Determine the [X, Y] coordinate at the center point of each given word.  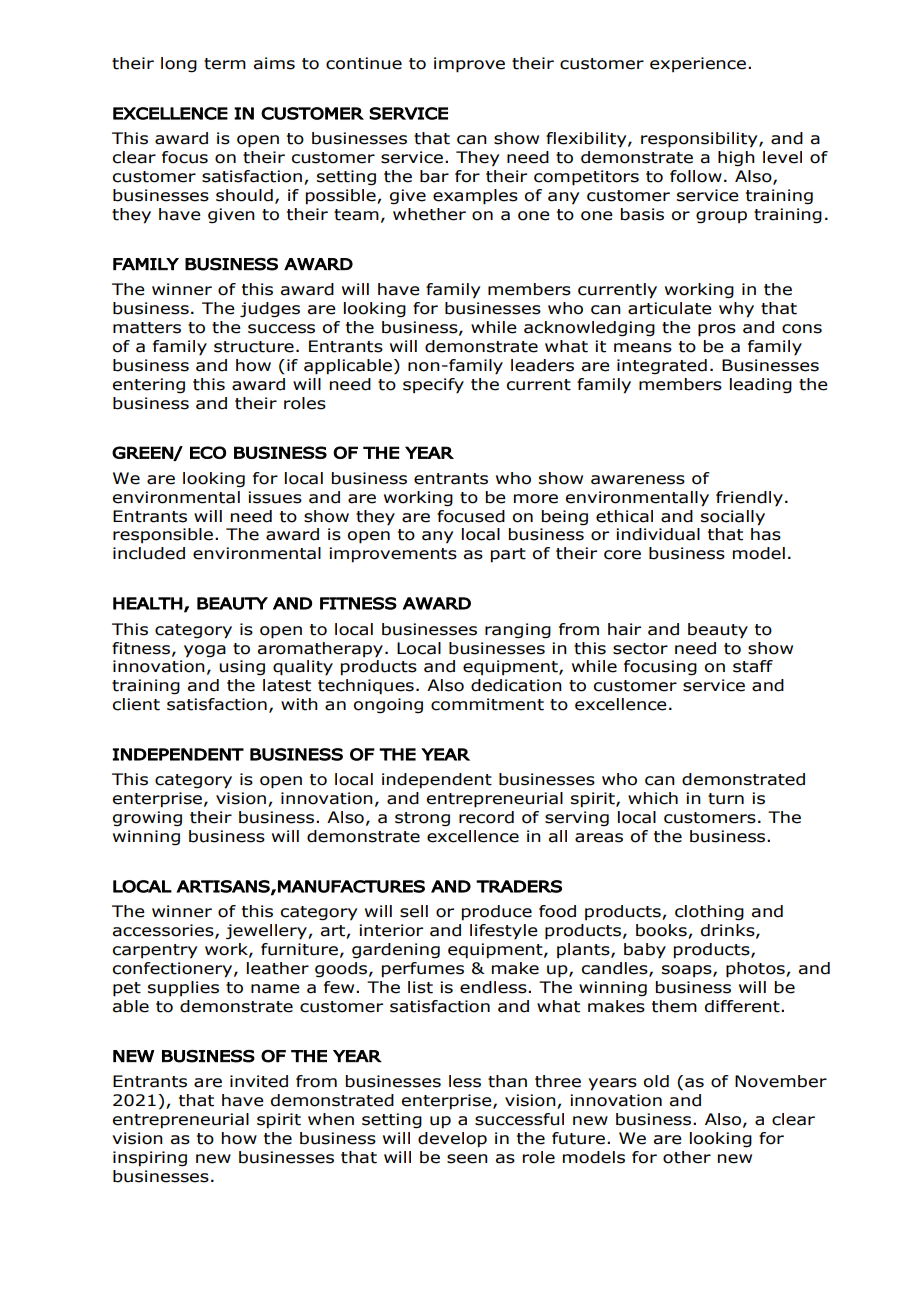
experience [698, 64]
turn [726, 799]
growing [147, 819]
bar [434, 176]
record [486, 817]
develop [452, 1140]
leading [761, 386]
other [687, 1157]
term [225, 64]
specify [433, 386]
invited [259, 1081]
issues [275, 497]
